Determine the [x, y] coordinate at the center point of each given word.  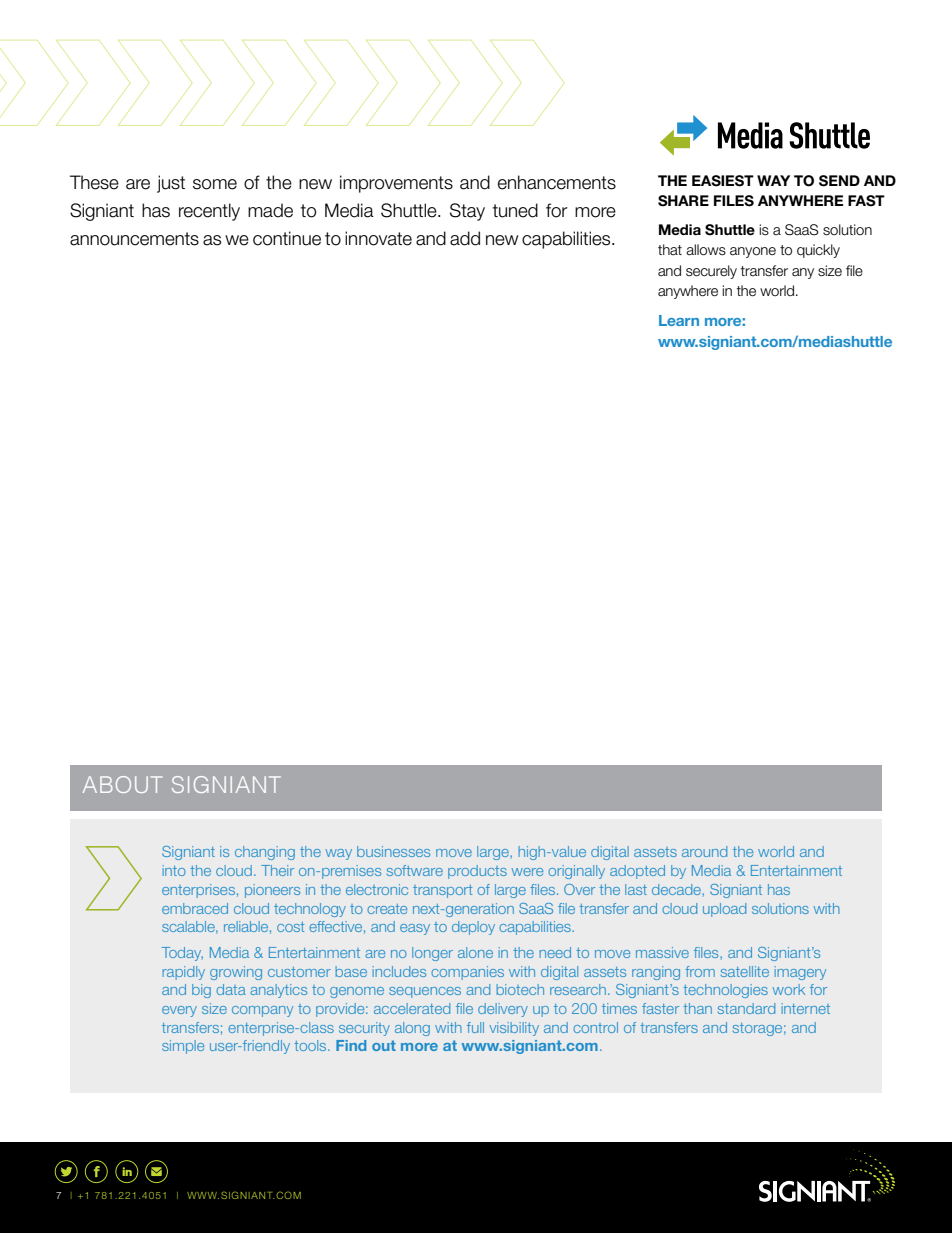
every [179, 1011]
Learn [679, 320]
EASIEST [723, 181]
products [477, 872]
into [174, 870]
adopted [637, 872]
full [475, 1027]
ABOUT [122, 784]
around [704, 851]
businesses [393, 851]
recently [209, 212]
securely [711, 272]
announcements [134, 239]
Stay [467, 212]
